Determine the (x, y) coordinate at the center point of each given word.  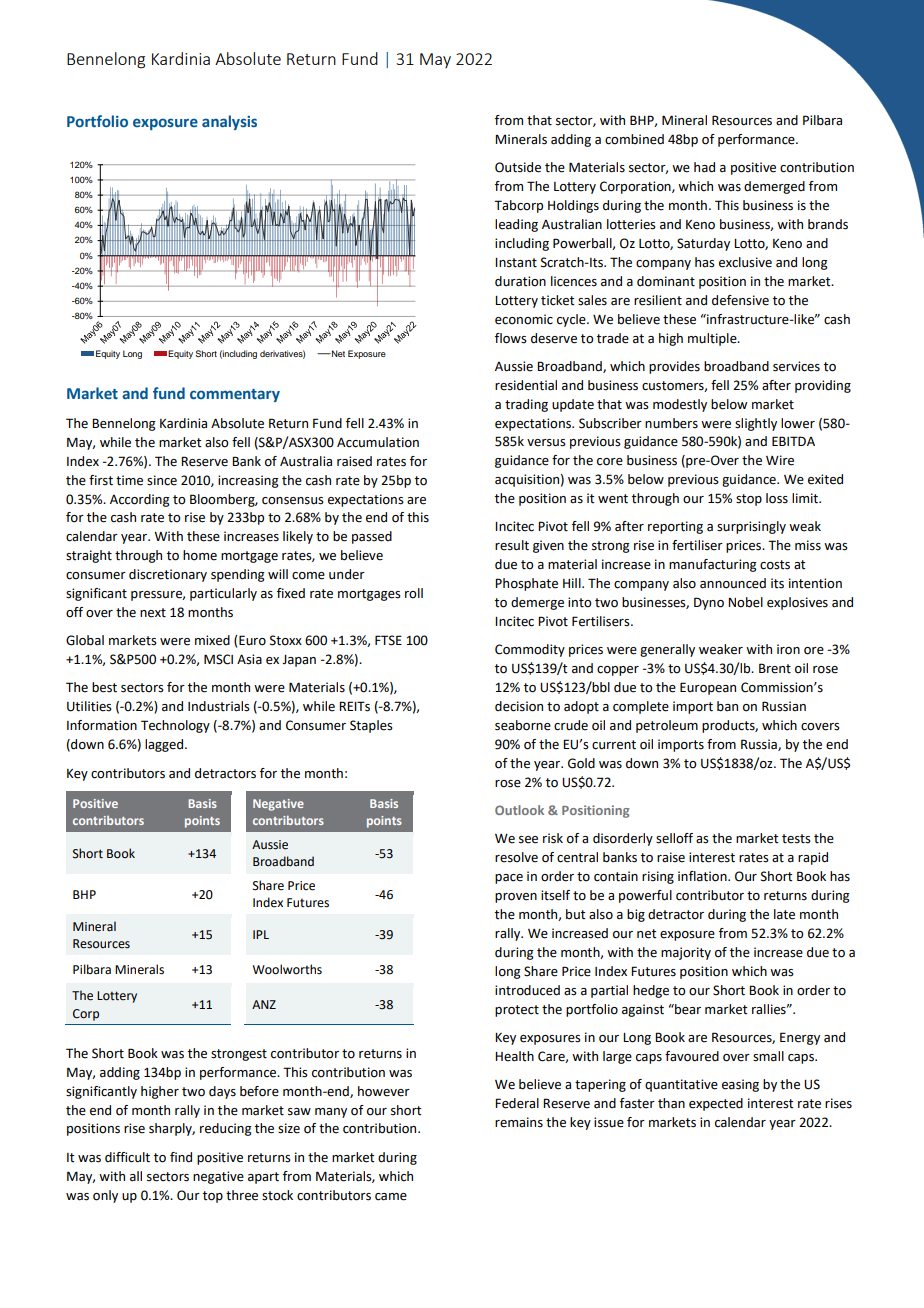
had (704, 167)
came (391, 1197)
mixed (212, 640)
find (181, 1157)
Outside (518, 167)
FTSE (388, 640)
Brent (775, 668)
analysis (229, 122)
